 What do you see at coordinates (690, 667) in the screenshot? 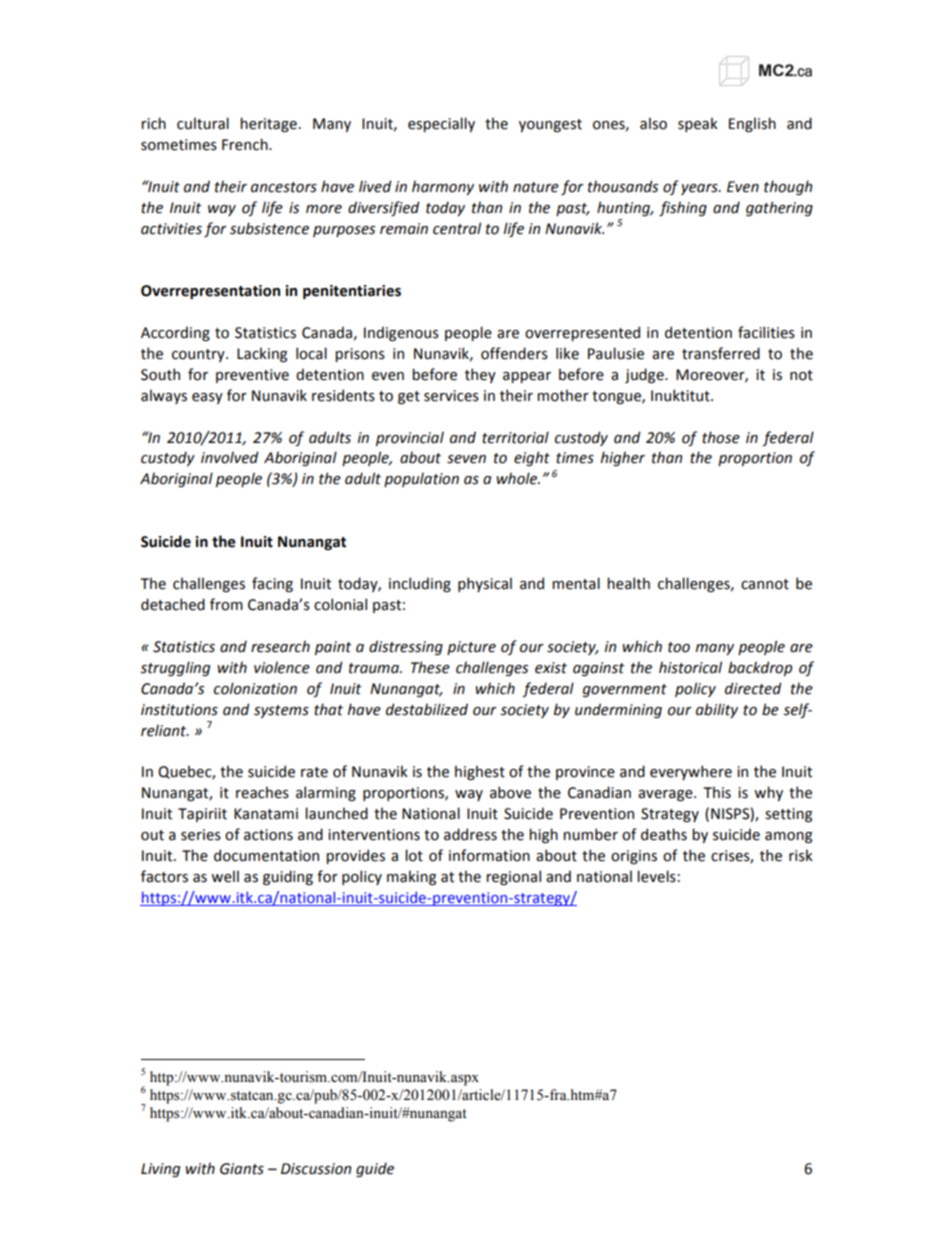
I see `historical` at bounding box center [690, 667].
